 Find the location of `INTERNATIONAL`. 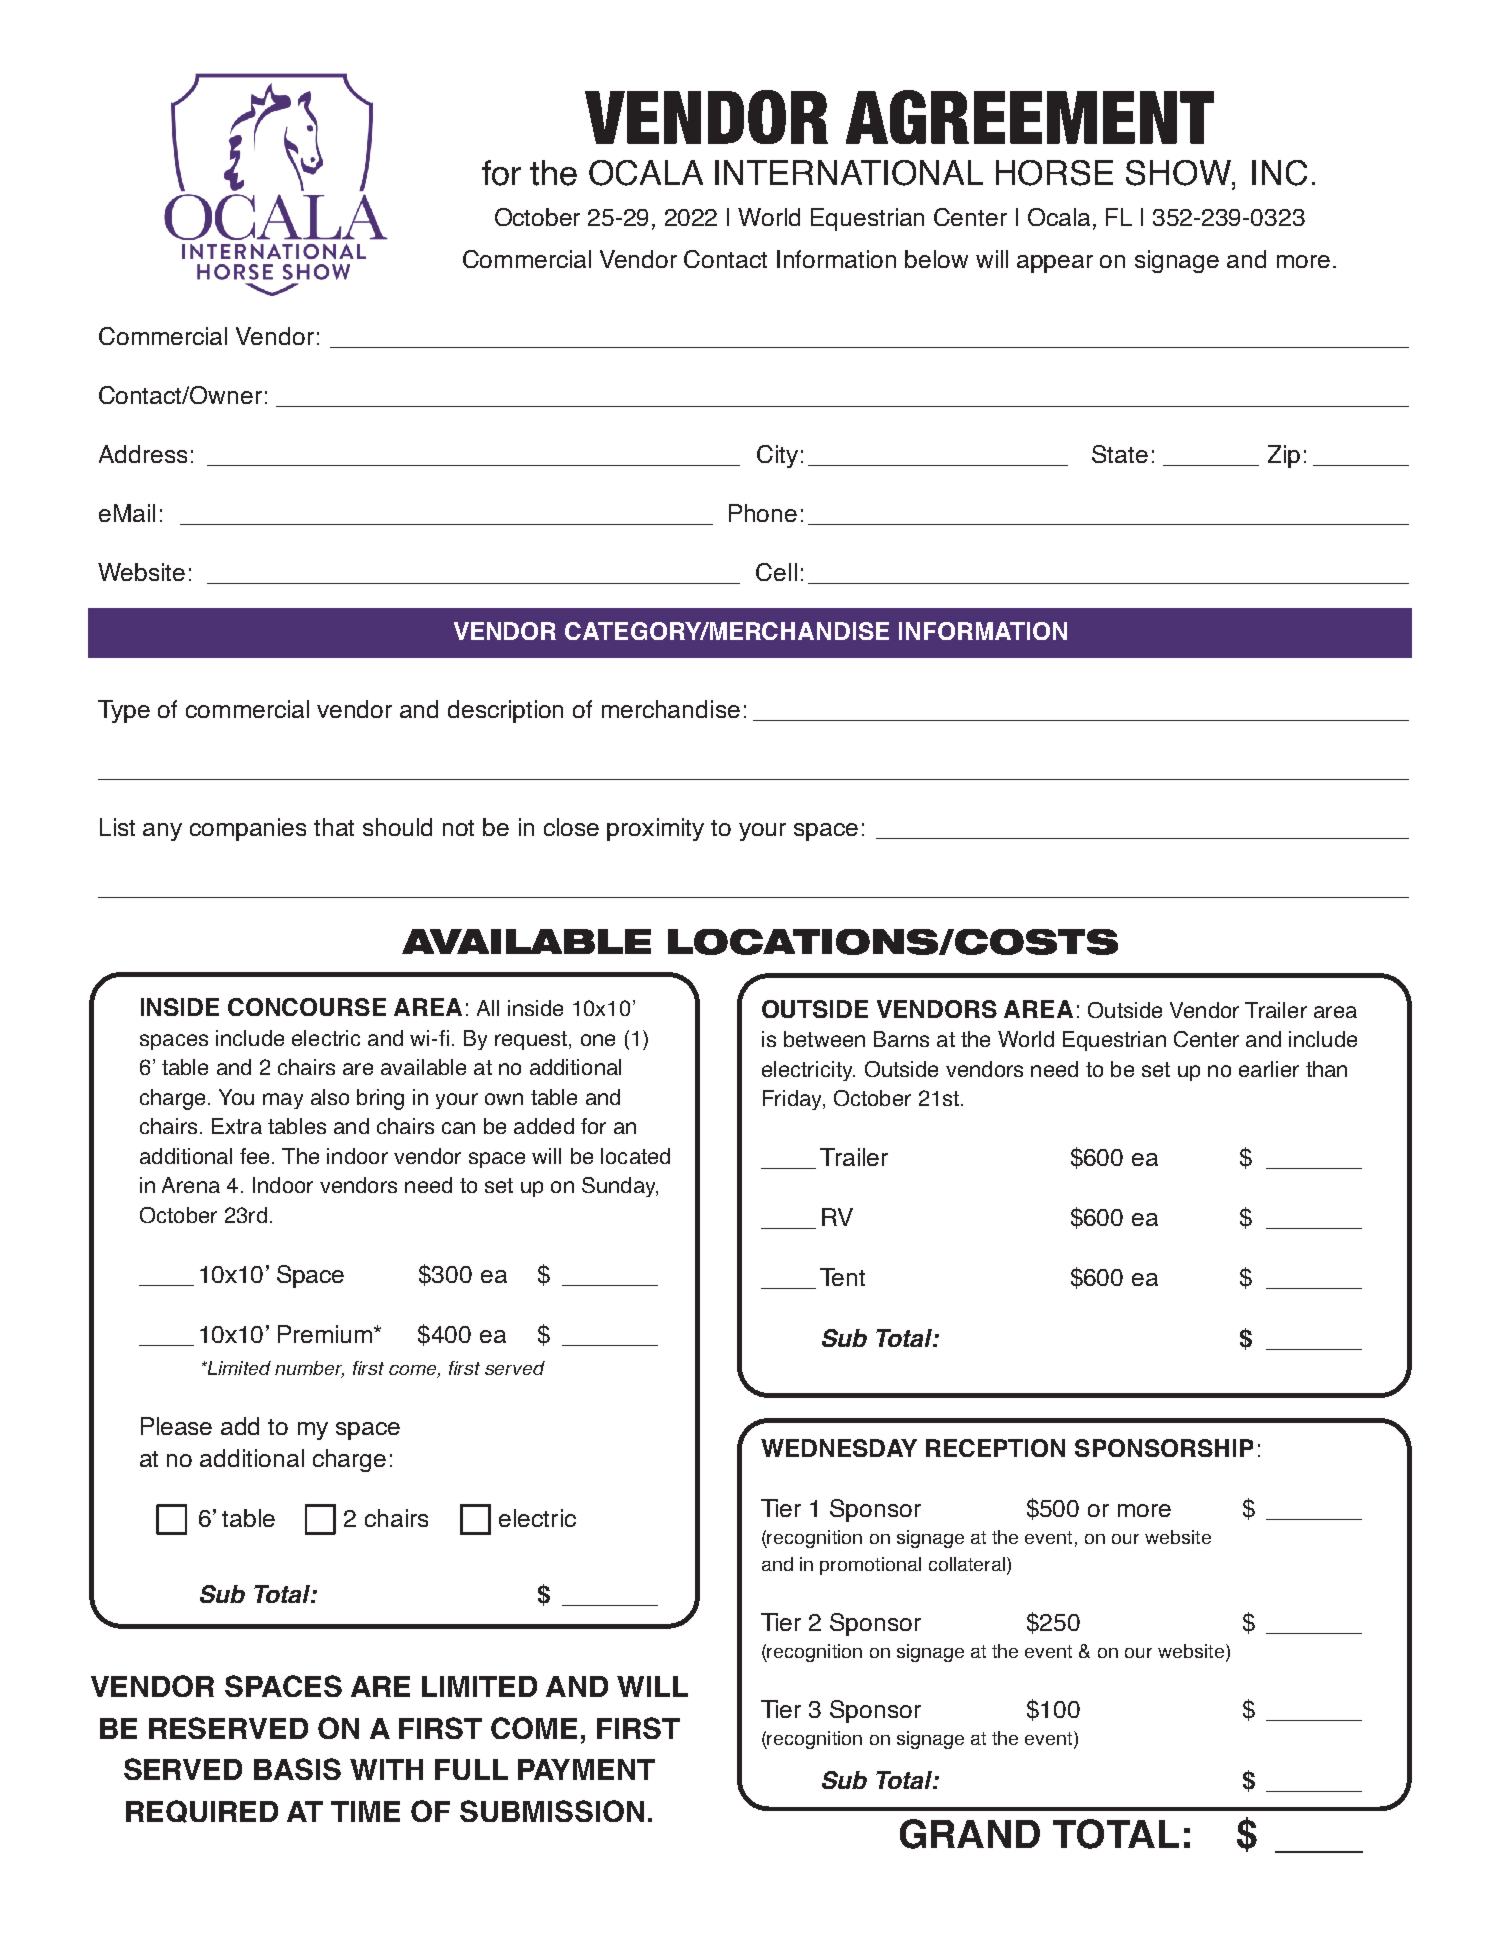

INTERNATIONAL is located at coordinates (849, 173).
